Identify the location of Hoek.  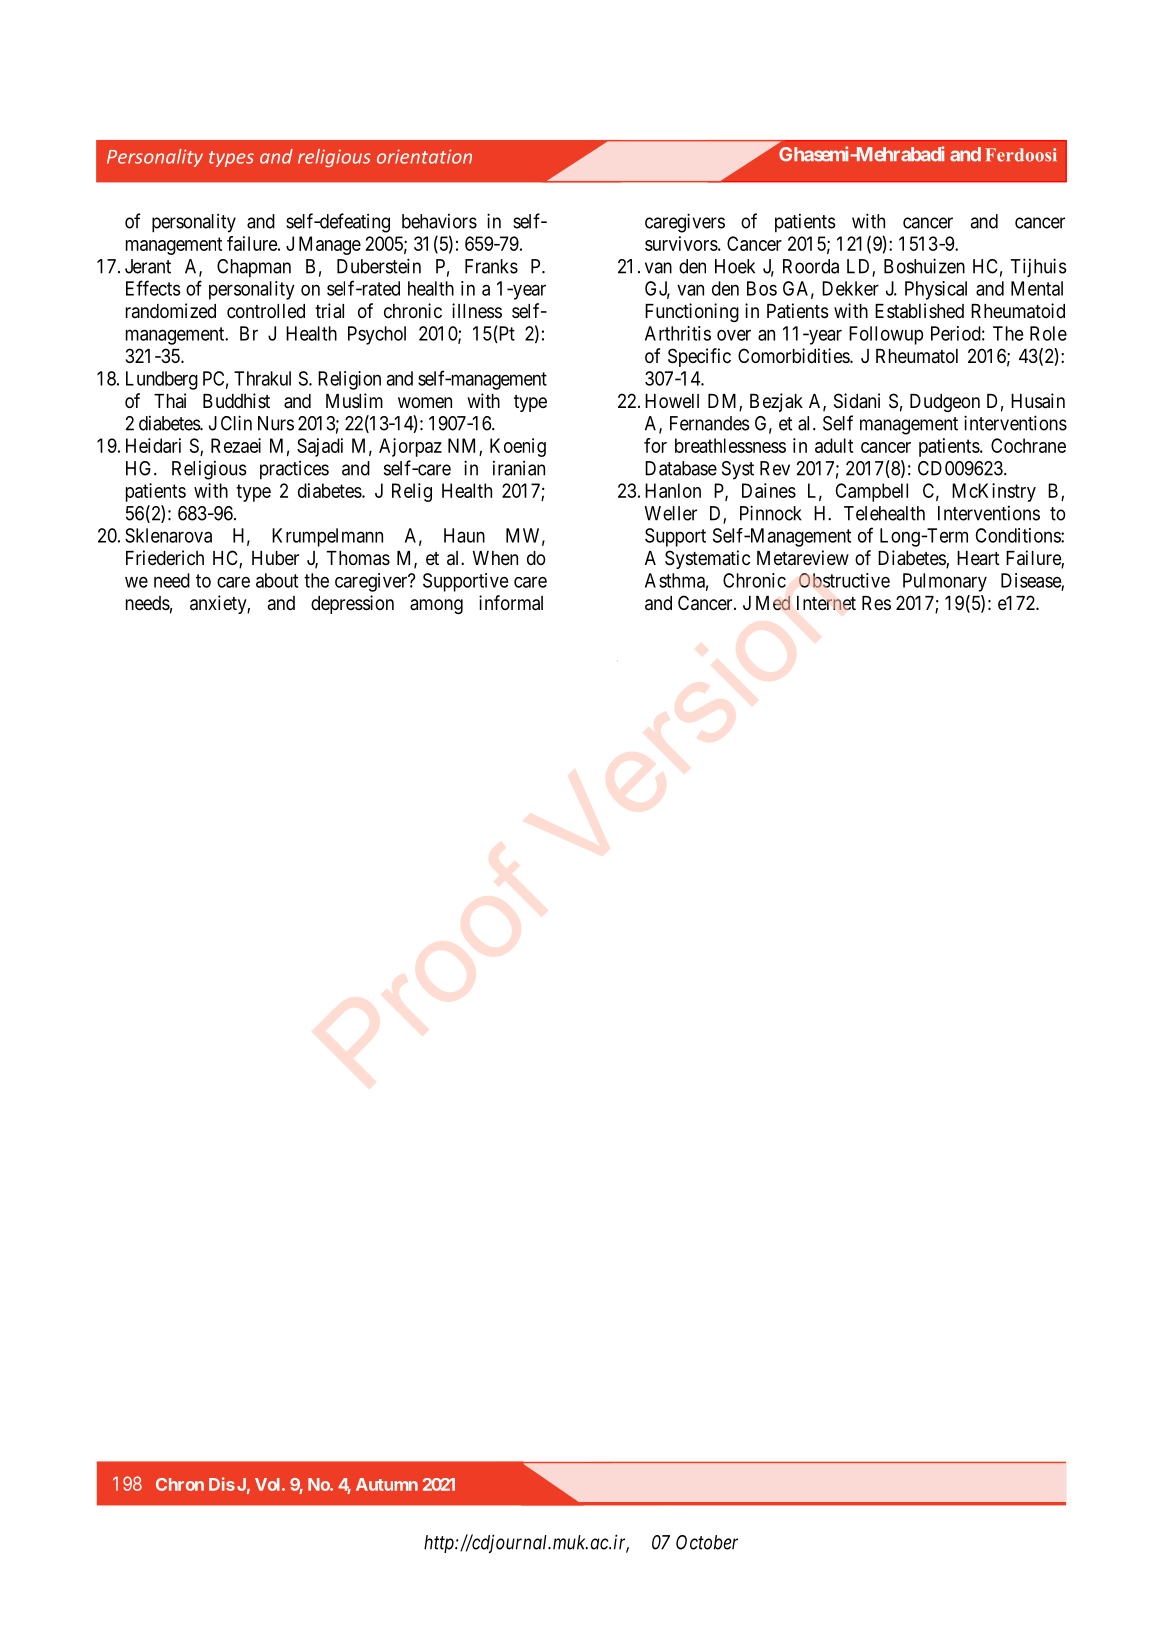
(735, 266).
